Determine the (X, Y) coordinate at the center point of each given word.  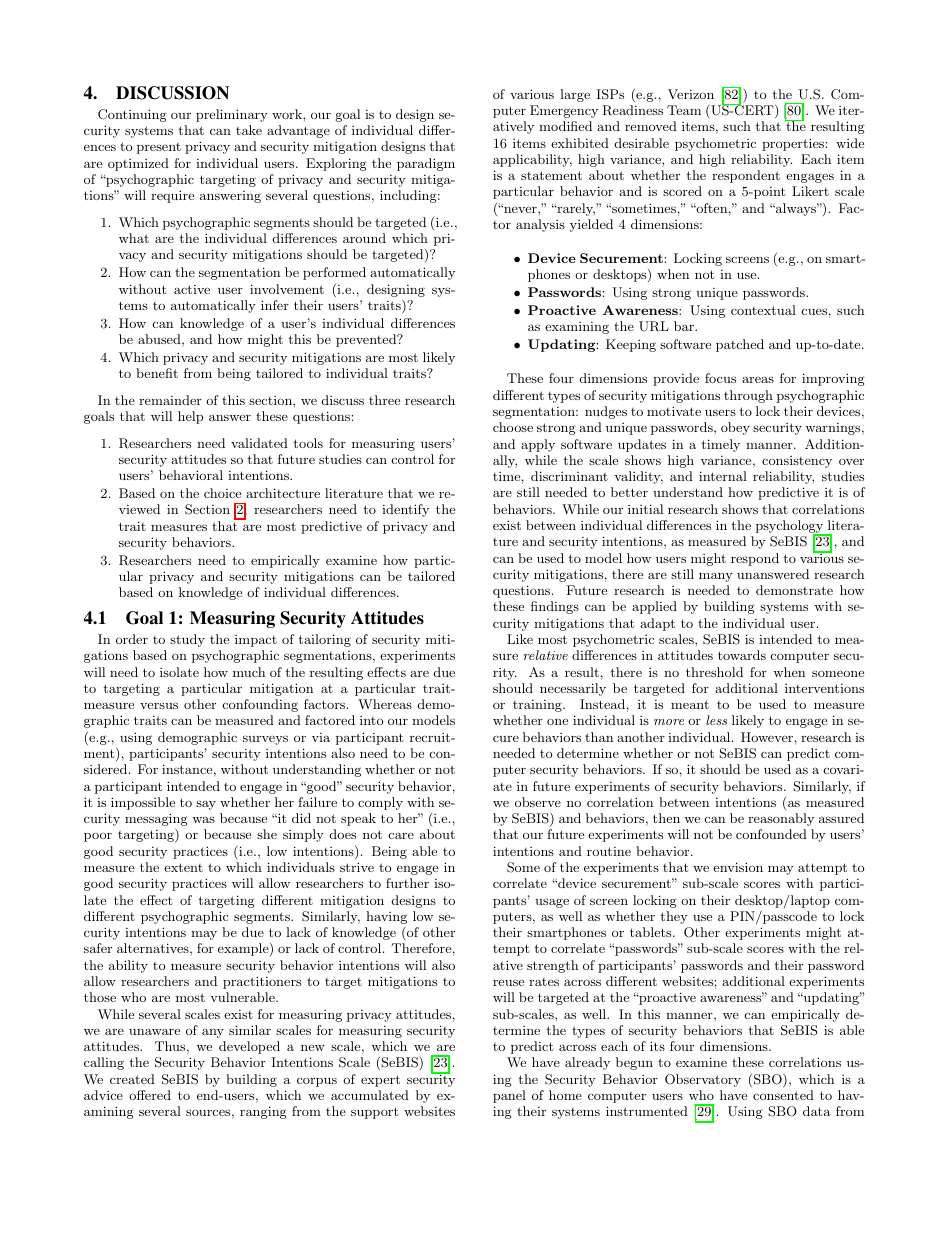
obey (735, 428)
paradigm (426, 164)
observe (538, 802)
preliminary (232, 115)
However (767, 737)
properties (793, 144)
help (190, 417)
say (206, 805)
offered (150, 1095)
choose (513, 427)
